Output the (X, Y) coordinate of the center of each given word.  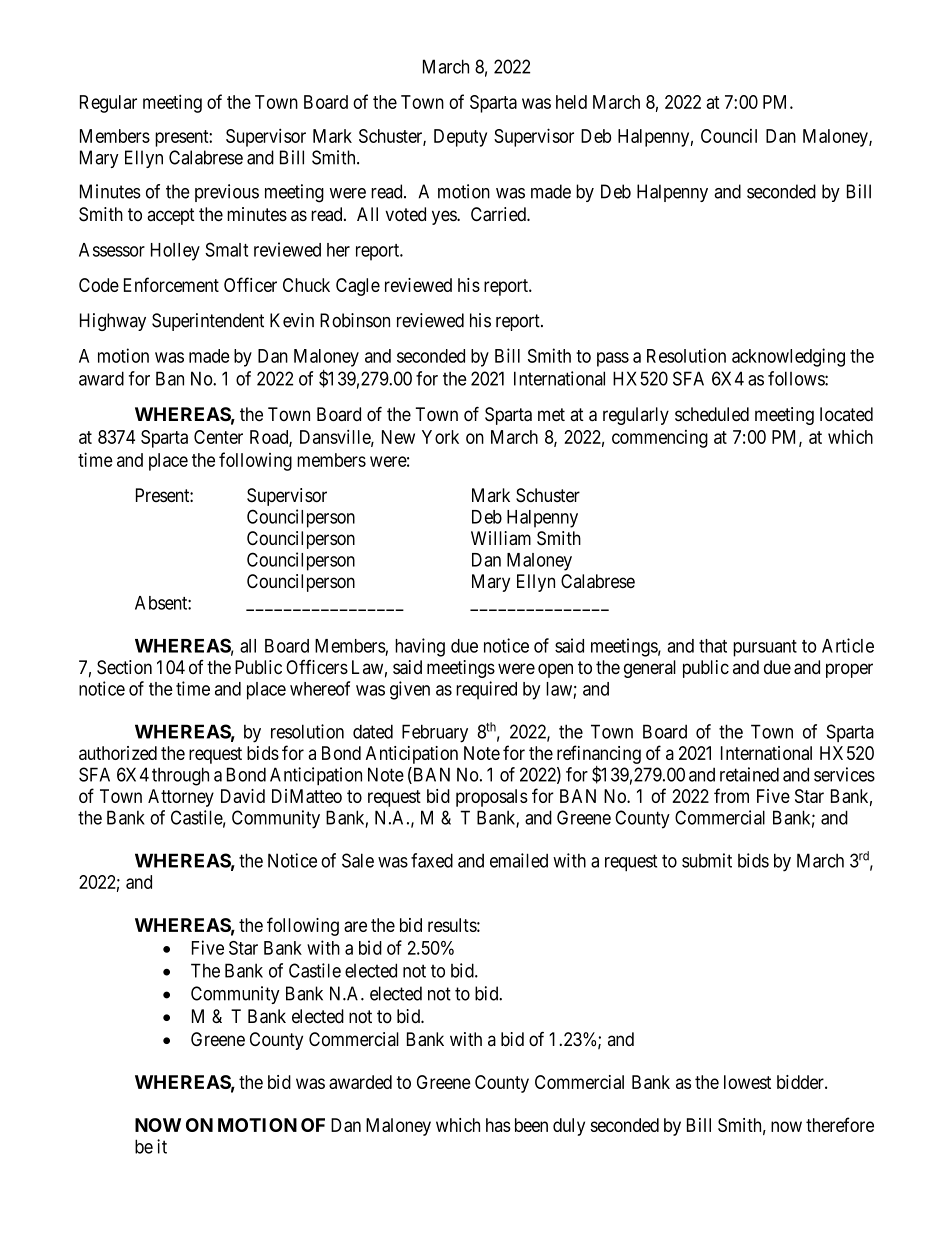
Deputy (460, 138)
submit (707, 860)
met (551, 414)
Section (124, 667)
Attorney (181, 798)
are (355, 926)
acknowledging (788, 357)
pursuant (765, 648)
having (420, 647)
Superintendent (208, 322)
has (498, 1125)
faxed (432, 860)
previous (227, 193)
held (571, 102)
